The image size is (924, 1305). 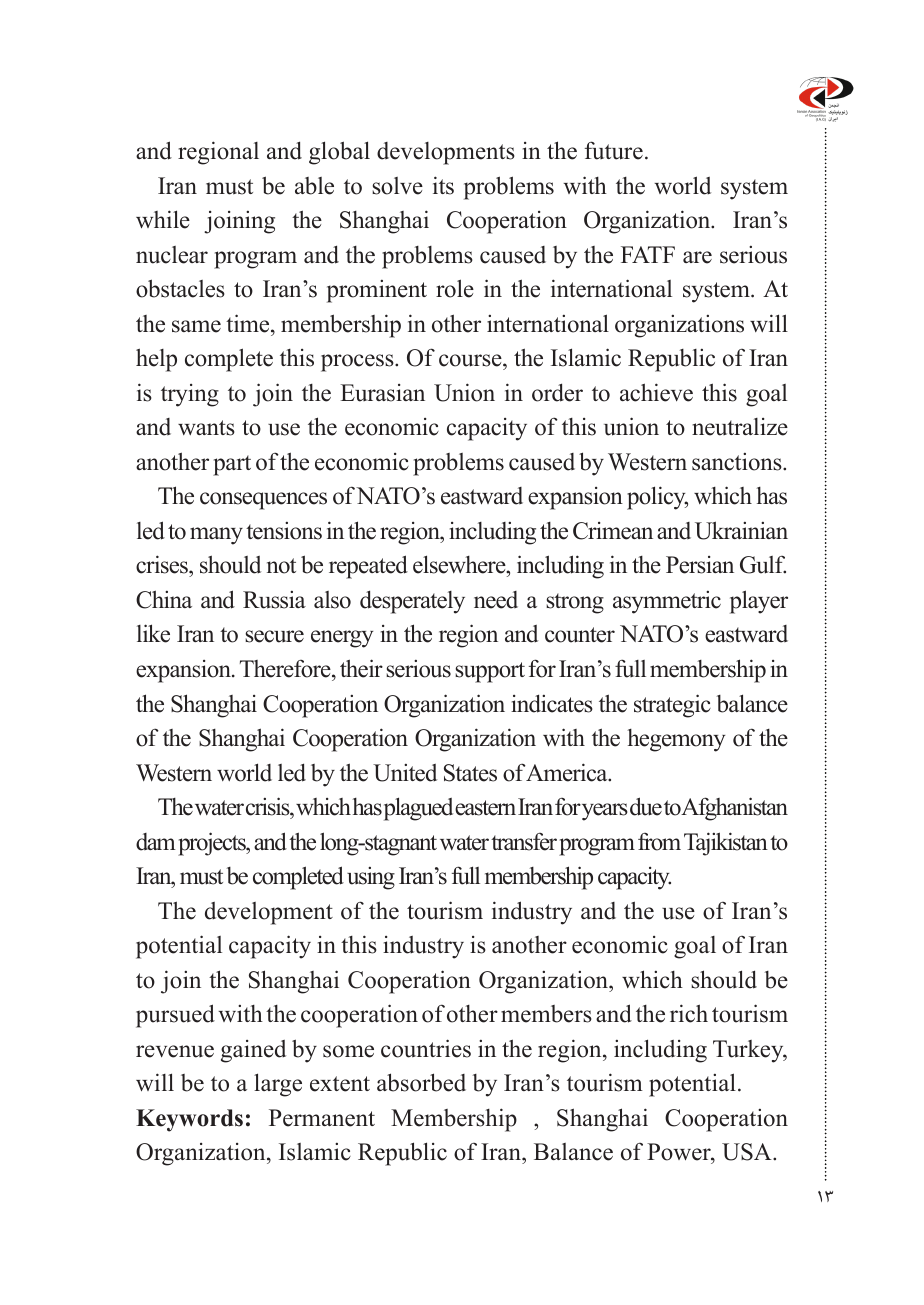 I want to click on asymmetric, so click(x=667, y=602).
